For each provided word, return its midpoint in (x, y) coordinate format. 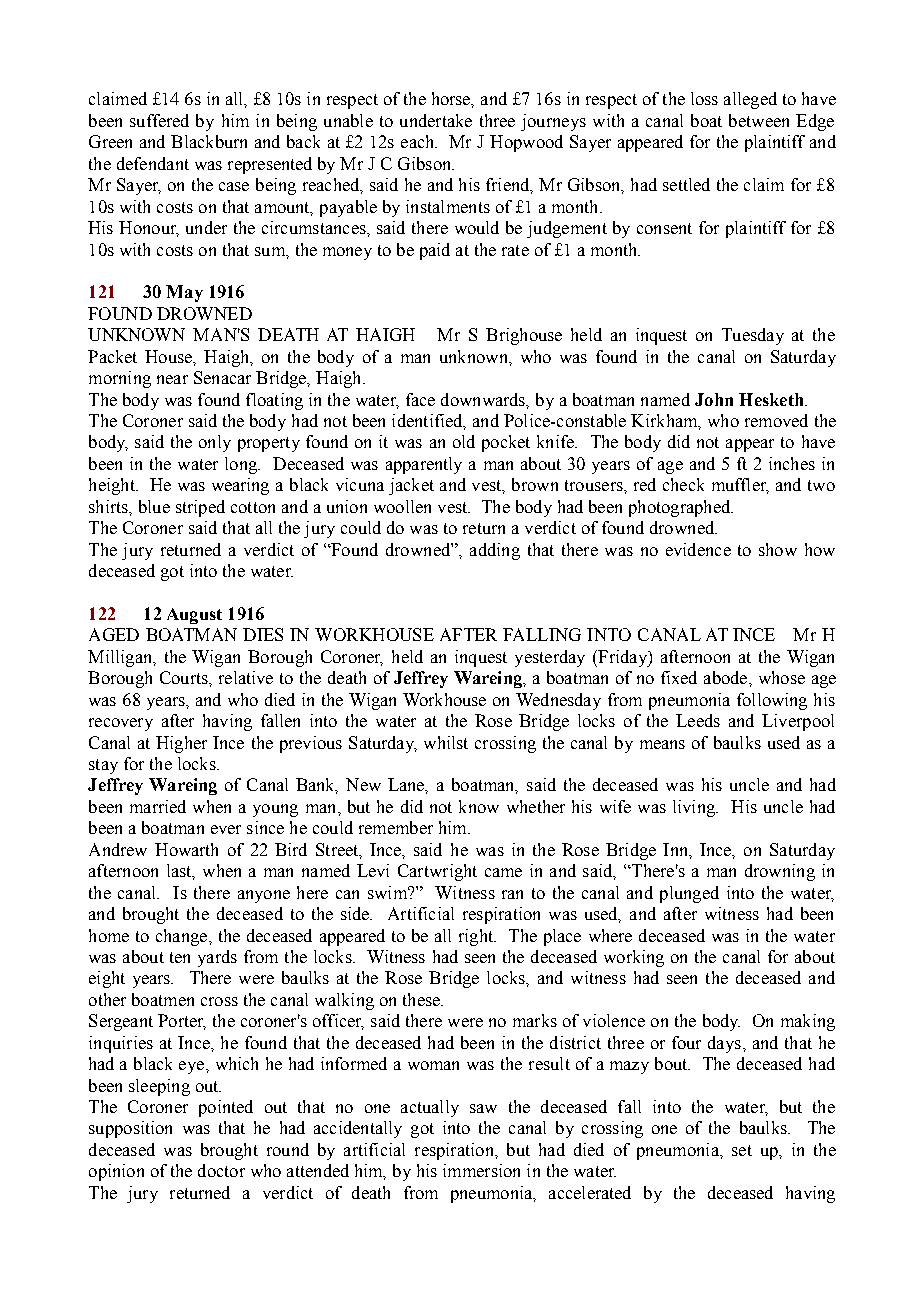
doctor (221, 1170)
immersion (481, 1170)
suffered (159, 120)
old (464, 441)
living (695, 808)
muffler (740, 486)
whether (536, 806)
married (158, 806)
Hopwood (526, 143)
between (759, 120)
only (215, 443)
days (724, 1044)
